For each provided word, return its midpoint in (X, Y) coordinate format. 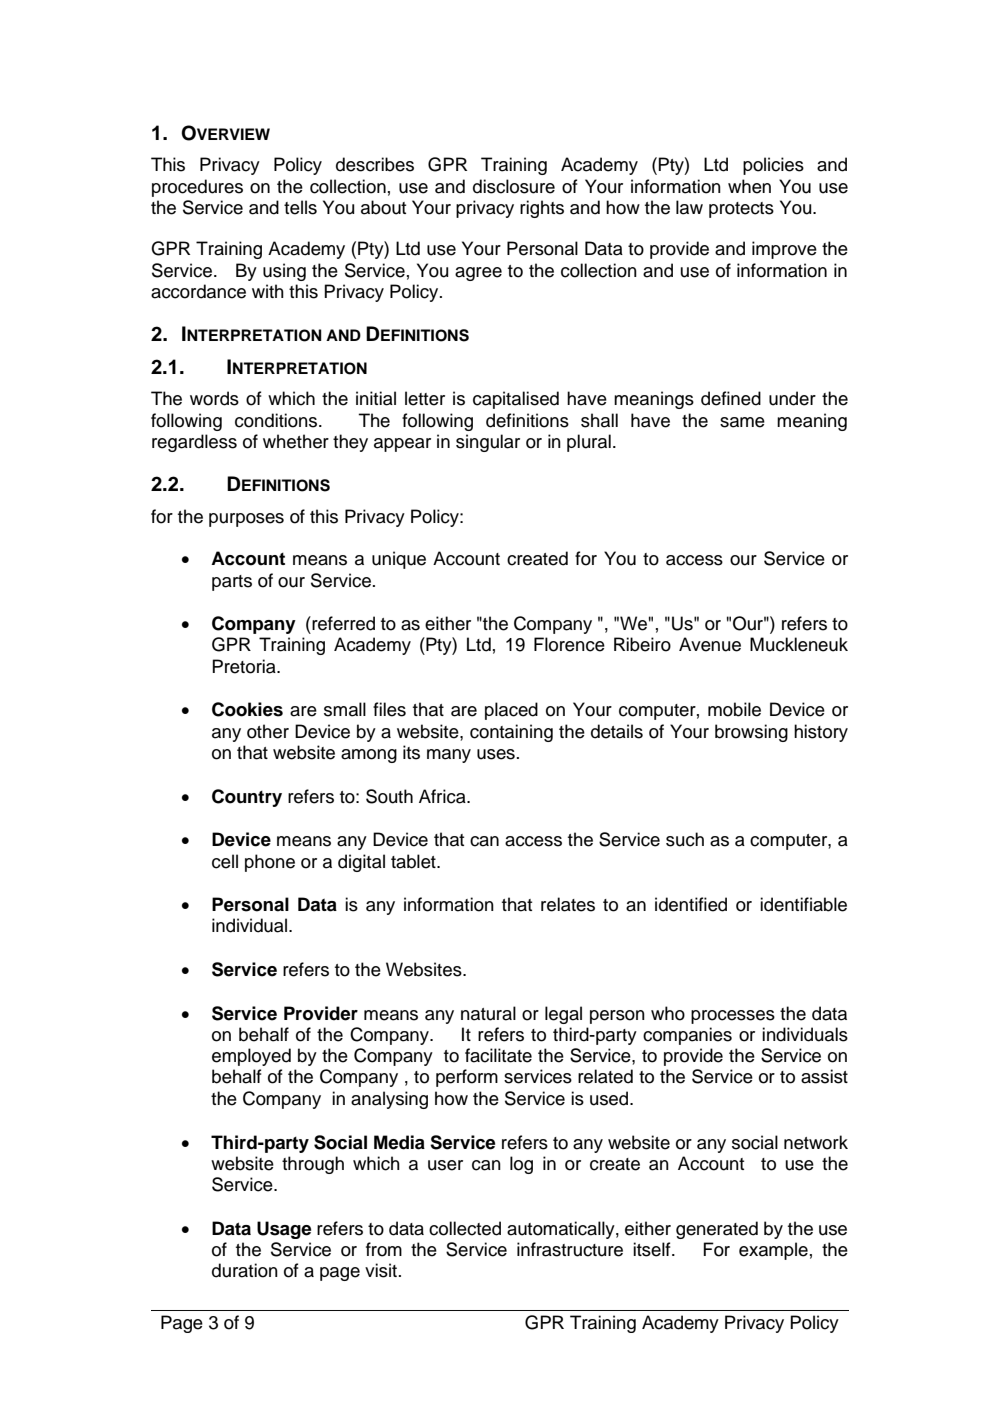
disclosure (514, 186)
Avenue (710, 644)
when (749, 186)
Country (247, 798)
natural (488, 1013)
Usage (284, 1230)
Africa (443, 796)
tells (300, 207)
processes (733, 1017)
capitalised (516, 400)
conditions (277, 420)
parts (232, 583)
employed (251, 1057)
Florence (569, 644)
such (685, 839)
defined (731, 398)
